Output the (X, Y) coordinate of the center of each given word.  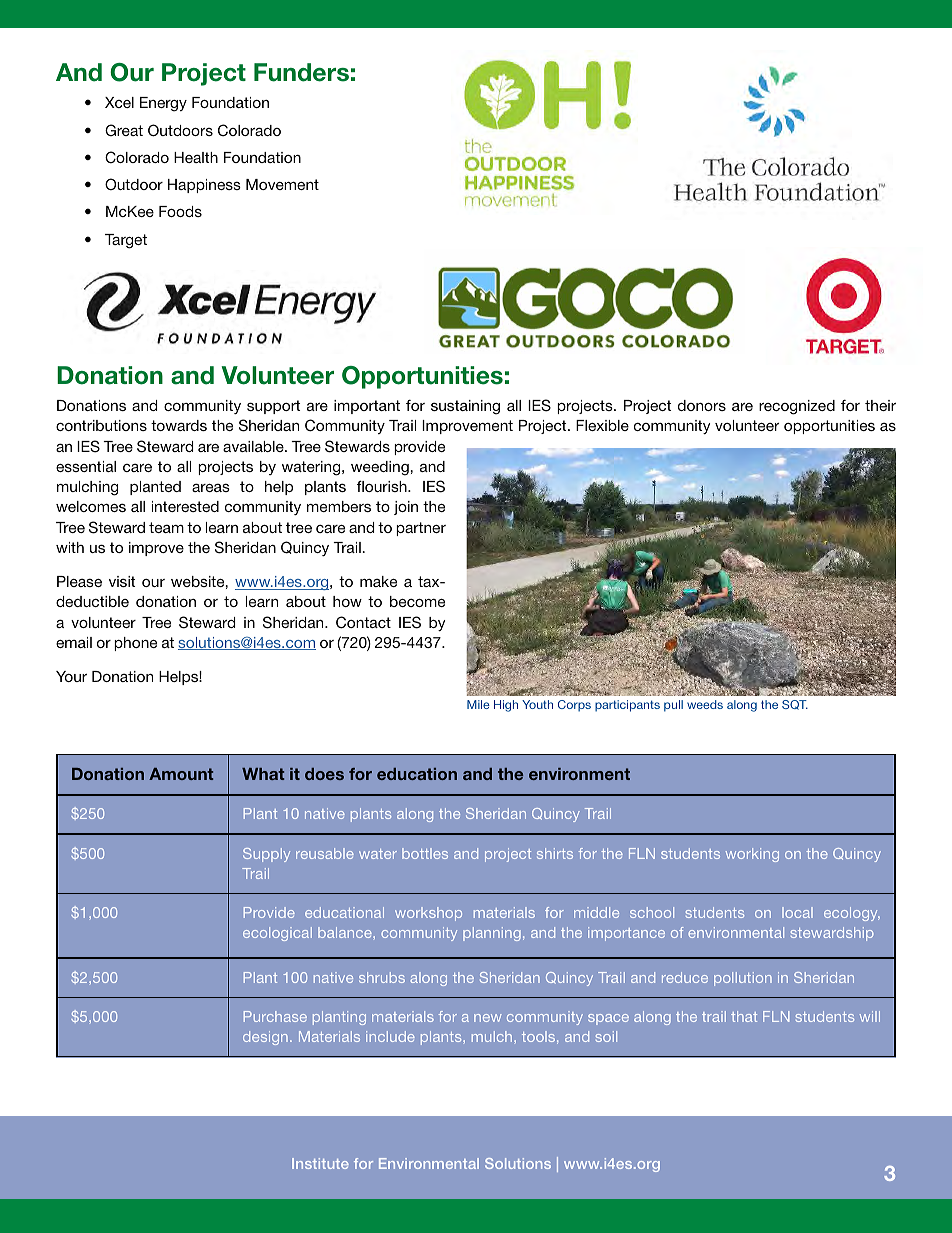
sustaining (465, 407)
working (752, 855)
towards (179, 425)
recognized (797, 407)
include (390, 1036)
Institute (320, 1163)
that (744, 1016)
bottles (425, 853)
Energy (163, 104)
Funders (301, 72)
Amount (181, 774)
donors (702, 405)
